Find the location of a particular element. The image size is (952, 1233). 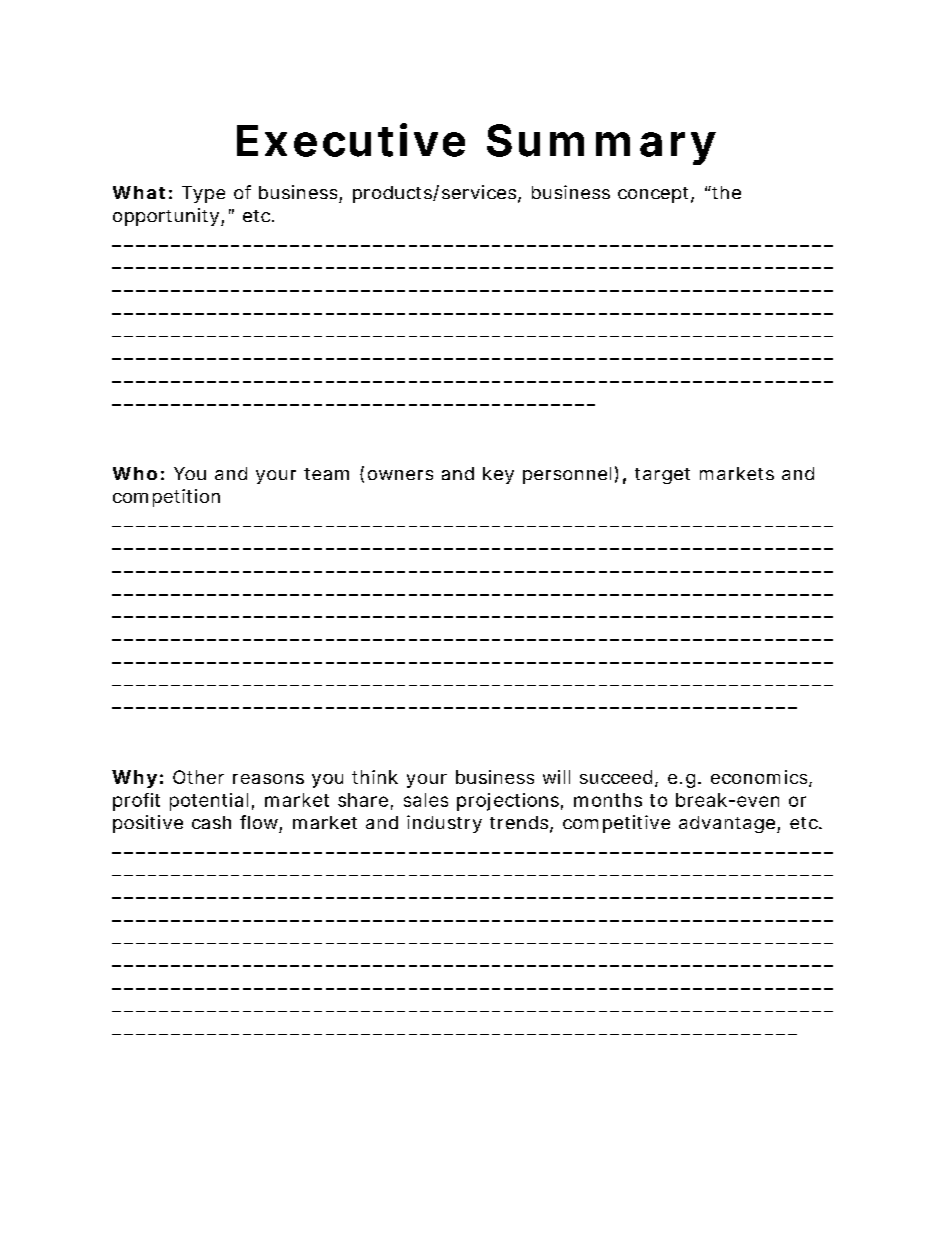

concept is located at coordinates (656, 195).
